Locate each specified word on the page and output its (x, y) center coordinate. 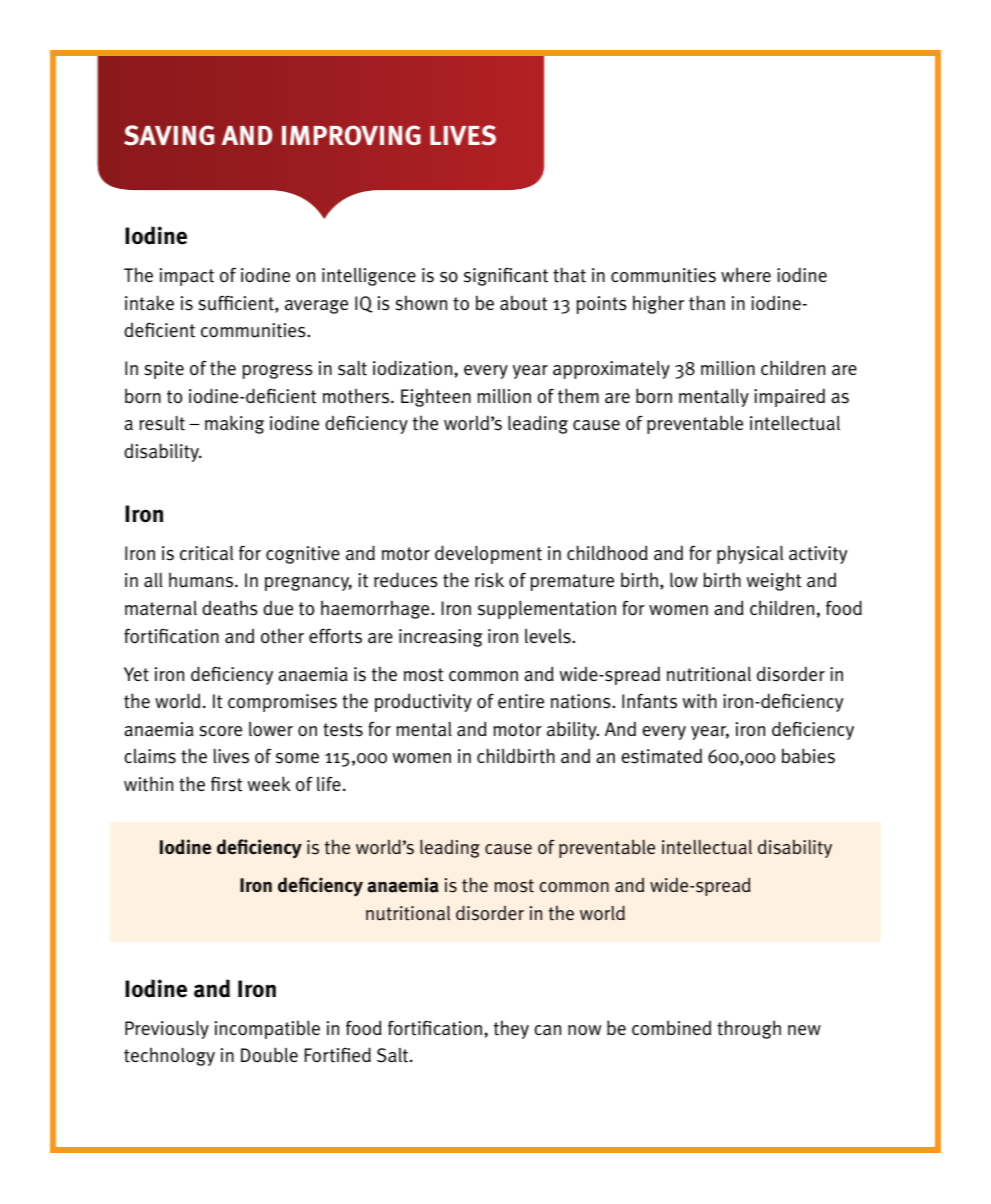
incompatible (267, 1029)
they (511, 1029)
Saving (169, 135)
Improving (351, 135)
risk (489, 580)
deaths (229, 608)
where (746, 274)
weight (774, 581)
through (749, 1029)
